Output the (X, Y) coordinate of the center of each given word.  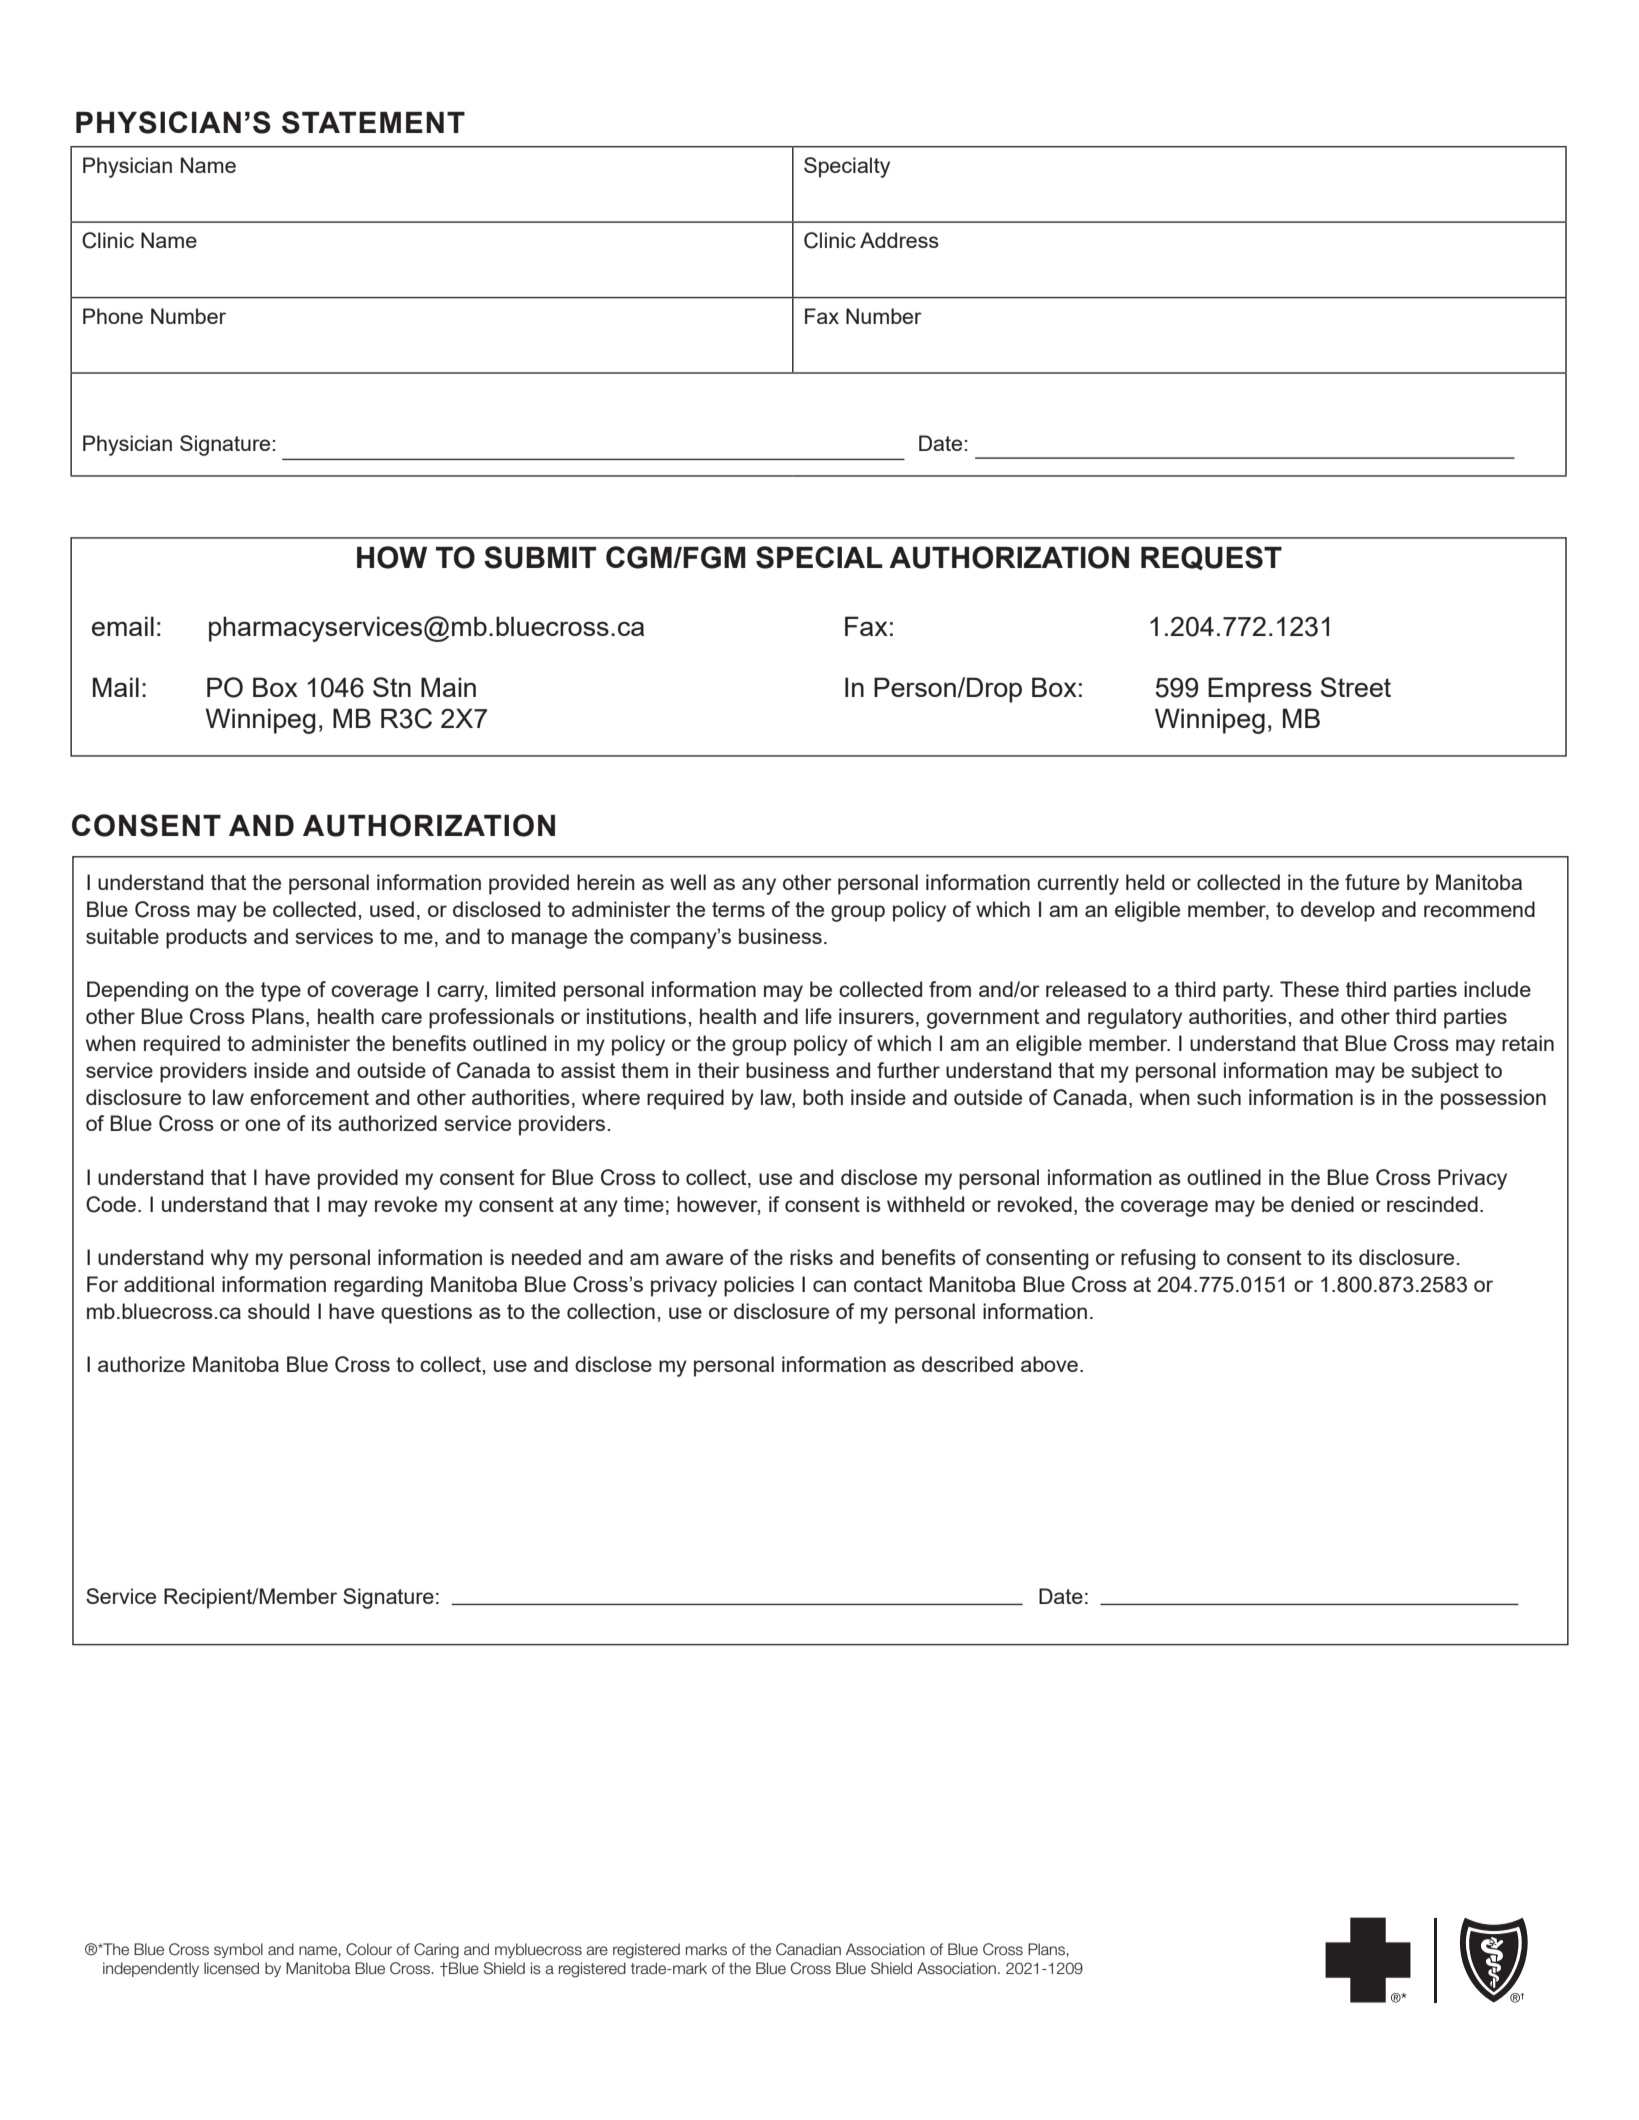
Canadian (808, 1949)
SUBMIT (540, 557)
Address (899, 240)
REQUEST (1211, 558)
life (819, 1016)
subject (1445, 1072)
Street (1356, 687)
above (1049, 1364)
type (281, 992)
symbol (238, 1950)
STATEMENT (373, 122)
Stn (392, 687)
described (967, 1364)
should (278, 1311)
